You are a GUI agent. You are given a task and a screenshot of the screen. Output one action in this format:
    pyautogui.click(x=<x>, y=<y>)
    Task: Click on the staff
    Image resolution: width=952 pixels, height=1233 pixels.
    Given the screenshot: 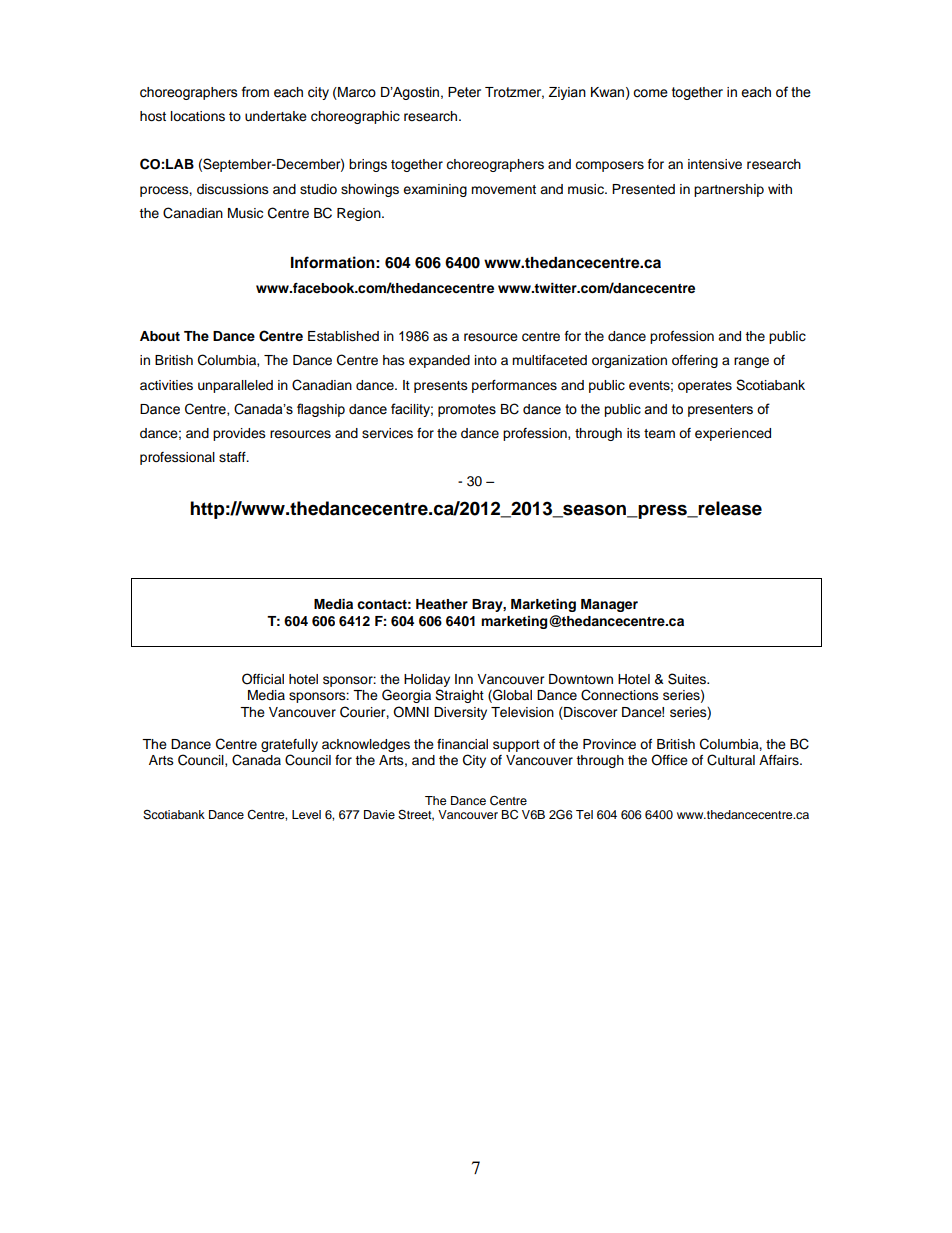 What is the action you would take?
    pyautogui.click(x=233, y=457)
